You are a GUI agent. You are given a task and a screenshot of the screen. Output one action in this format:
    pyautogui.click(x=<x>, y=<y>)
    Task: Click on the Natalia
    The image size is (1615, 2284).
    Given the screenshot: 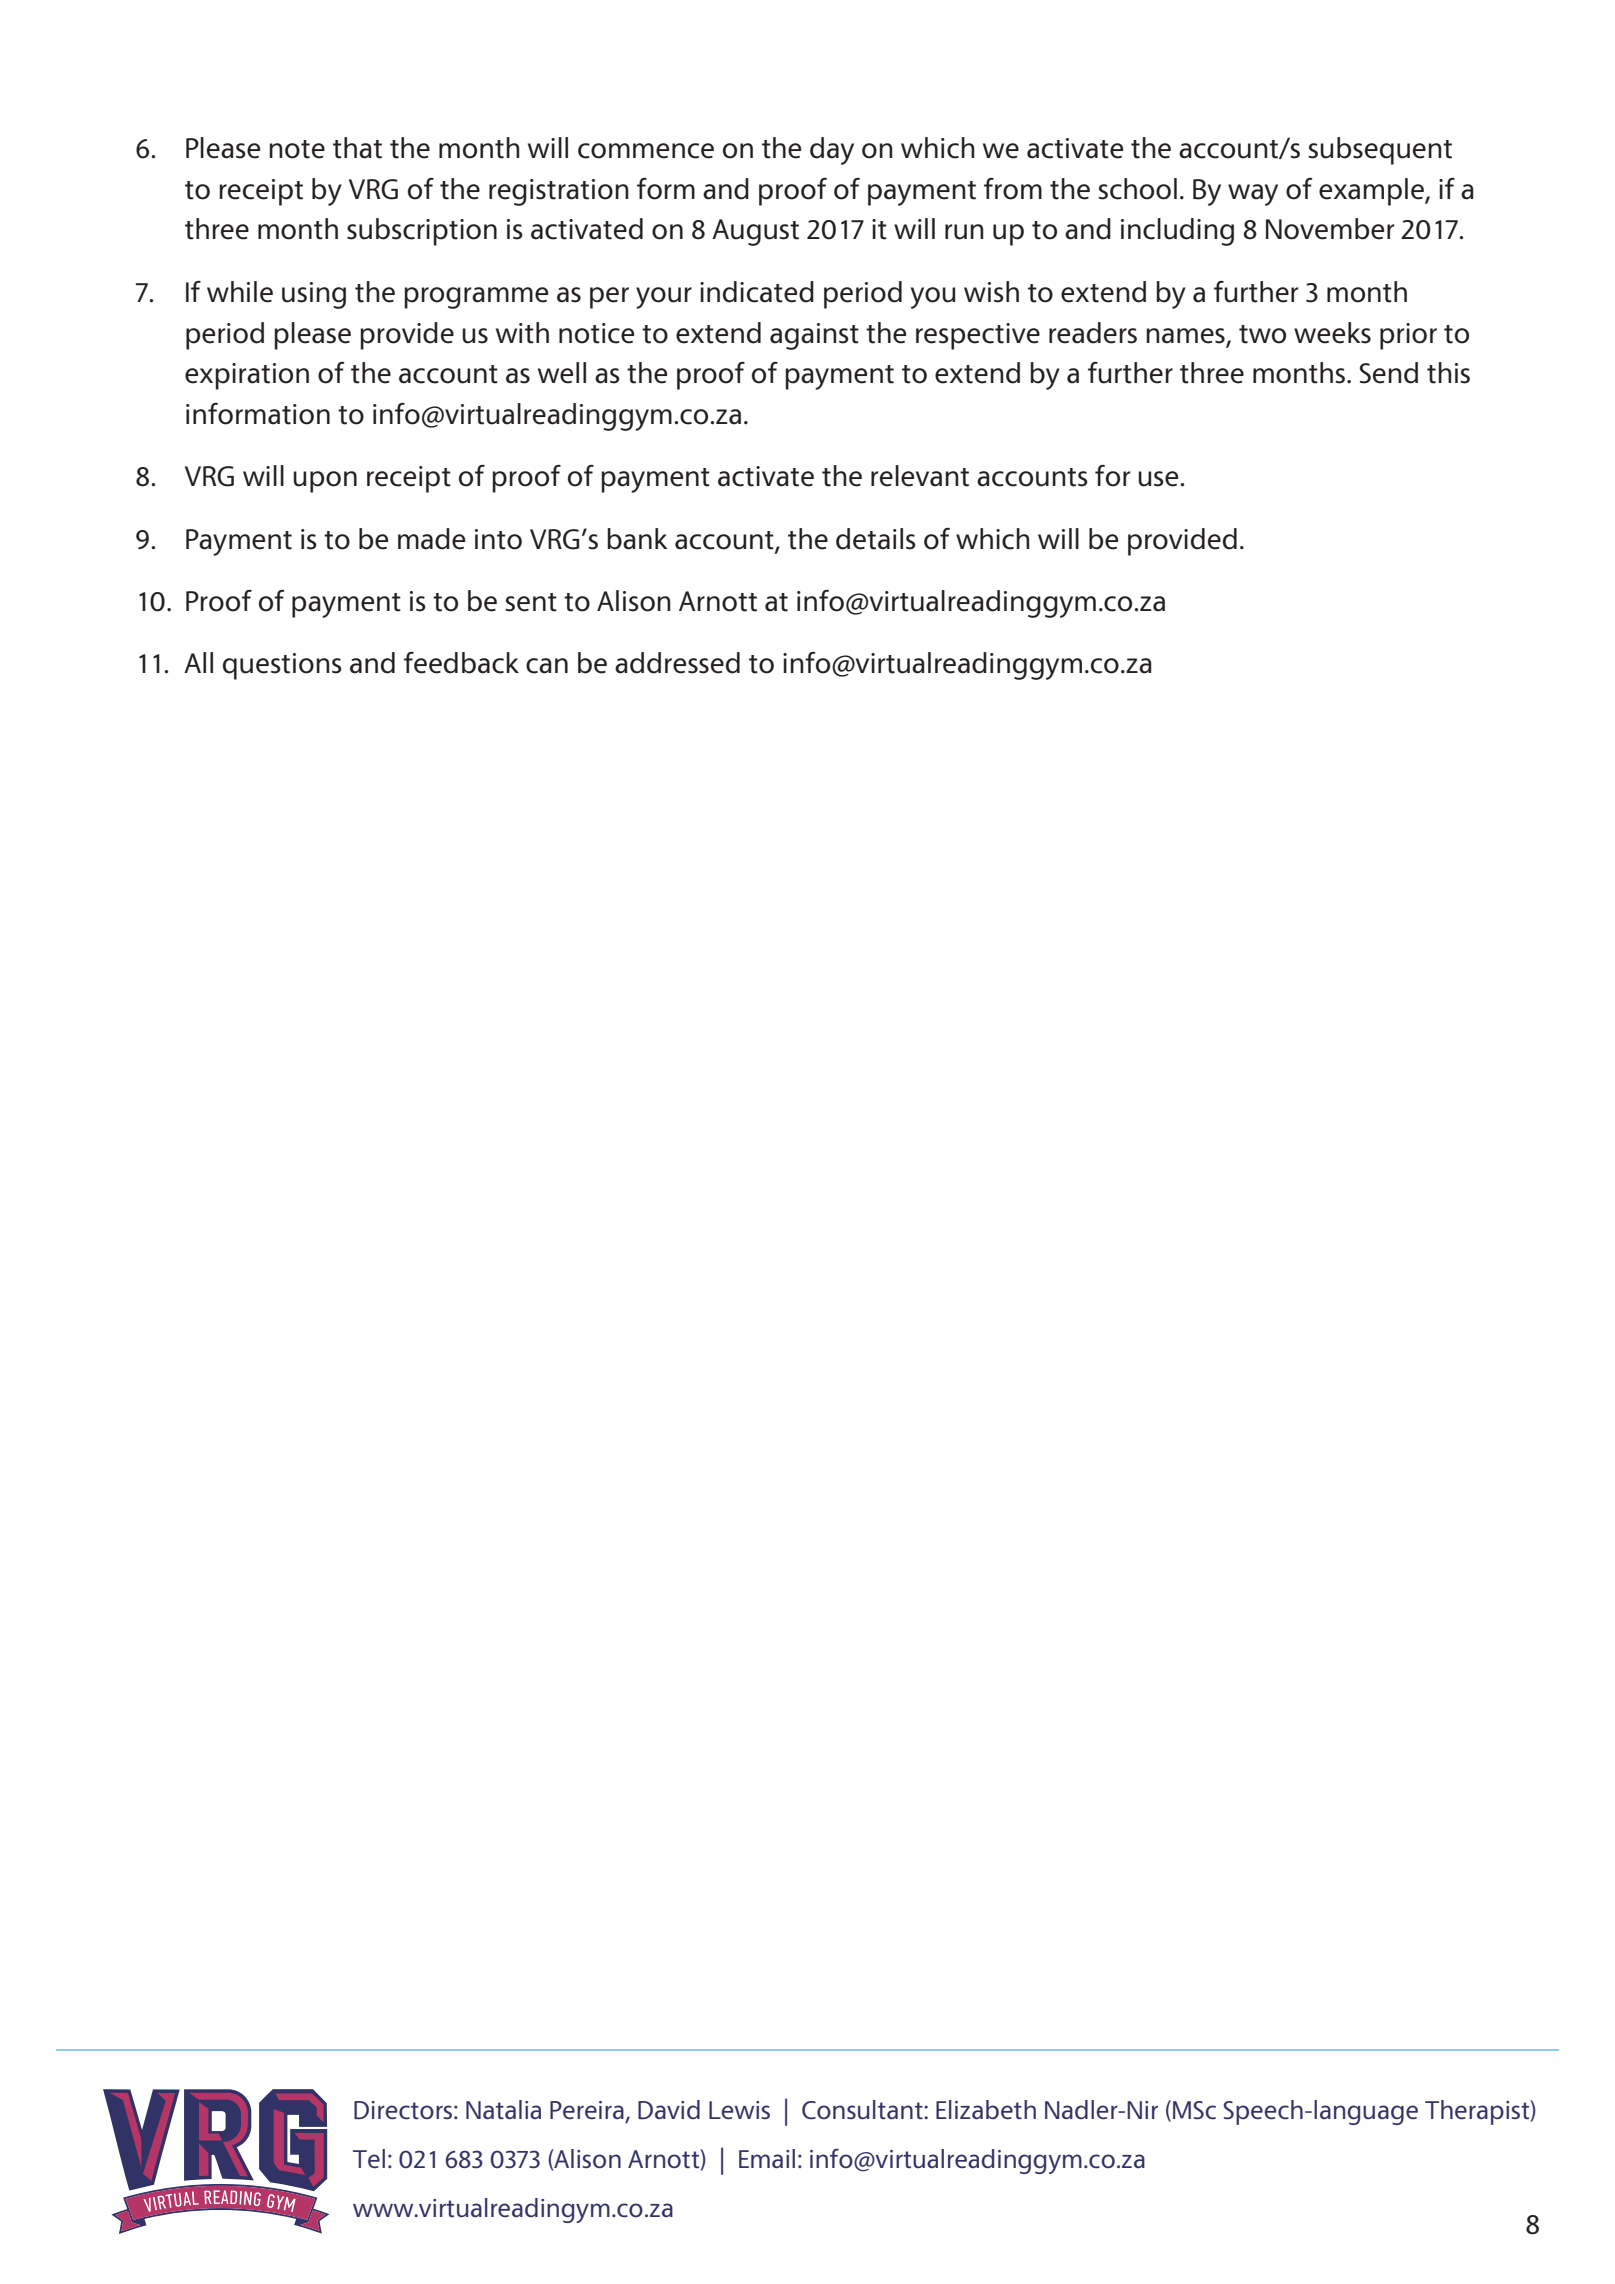 What is the action you would take?
    pyautogui.click(x=503, y=2110)
